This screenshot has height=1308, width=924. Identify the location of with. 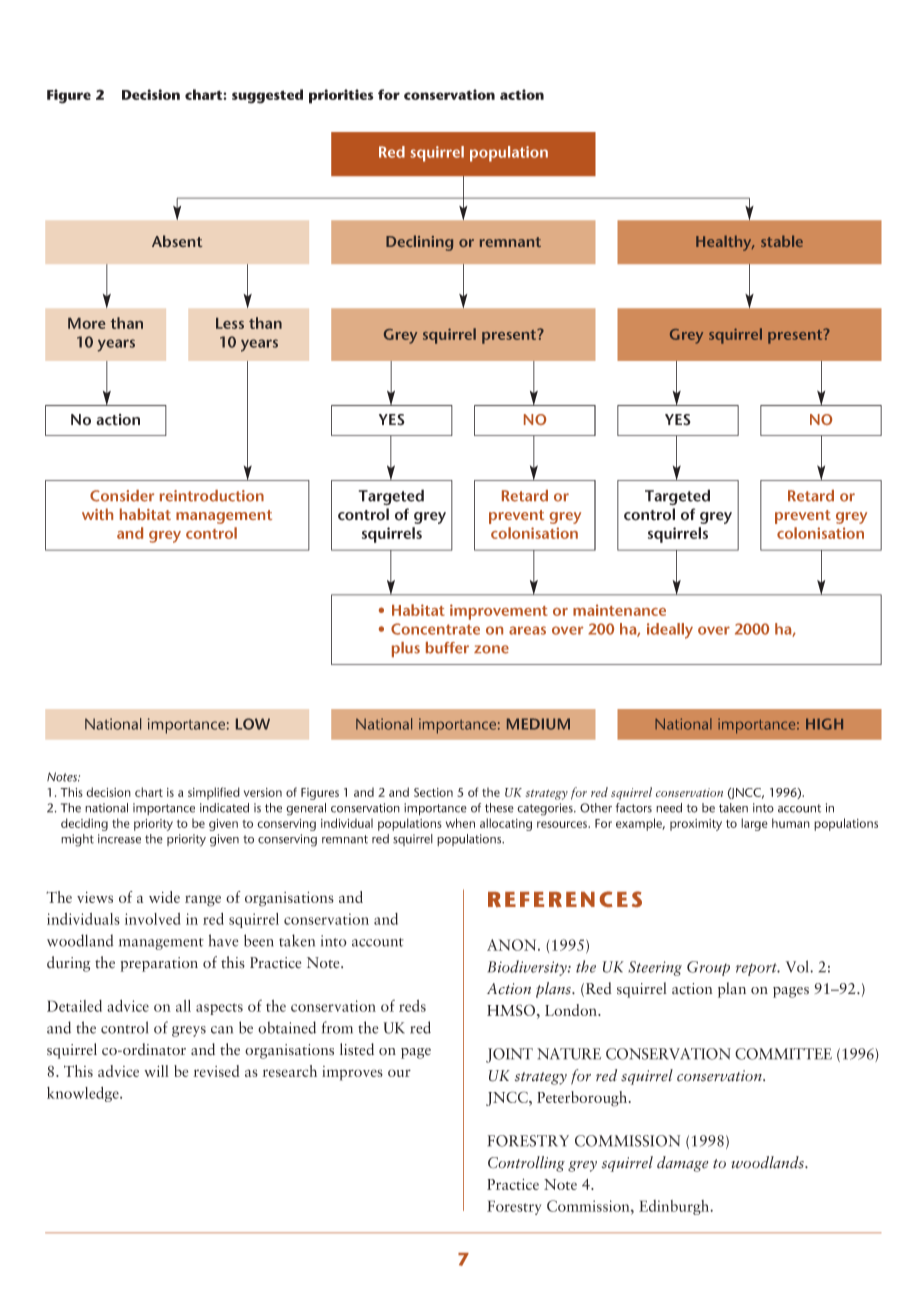
(97, 514).
